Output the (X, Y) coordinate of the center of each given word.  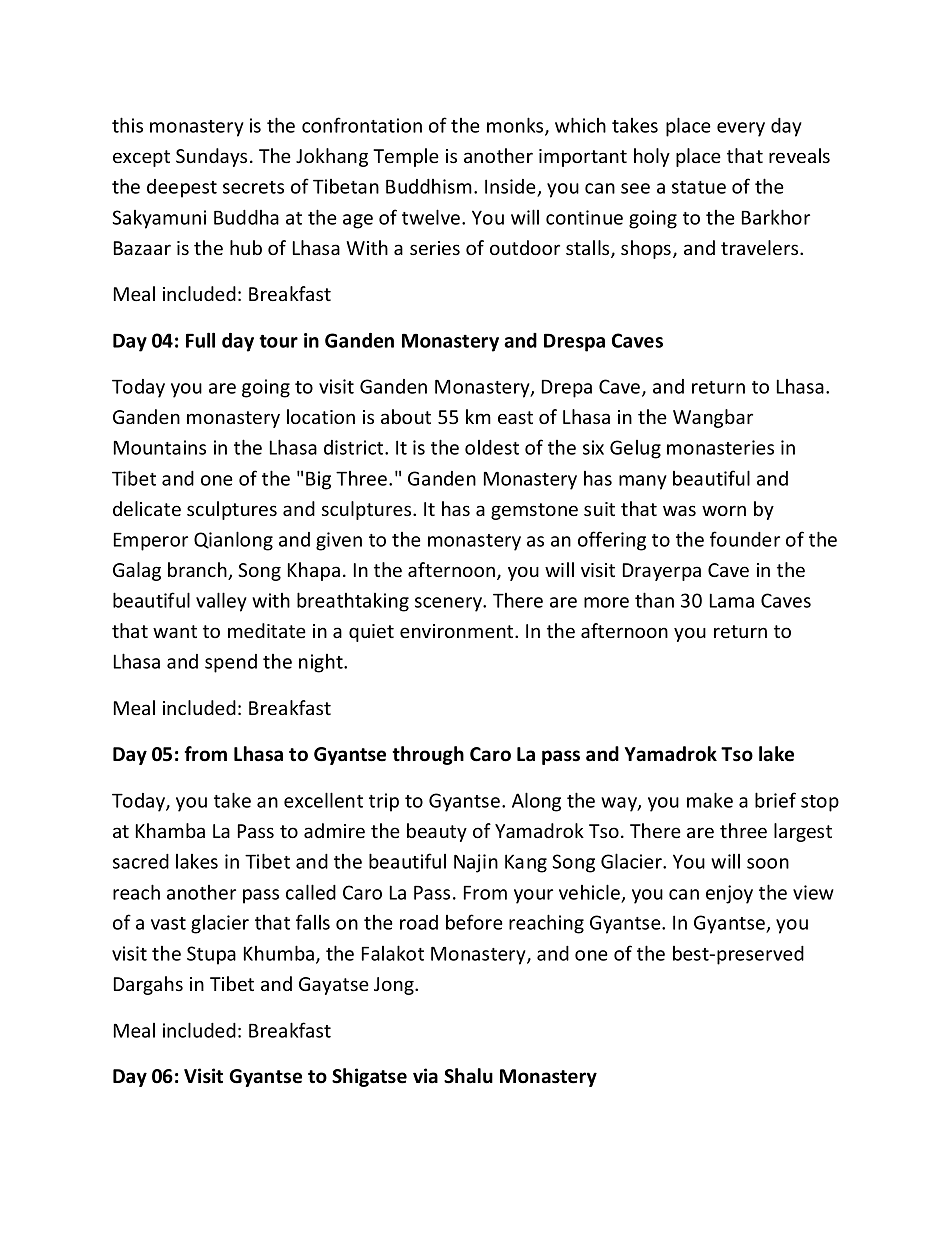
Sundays (211, 157)
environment (458, 631)
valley (221, 602)
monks (516, 126)
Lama (732, 600)
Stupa (211, 955)
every (741, 129)
